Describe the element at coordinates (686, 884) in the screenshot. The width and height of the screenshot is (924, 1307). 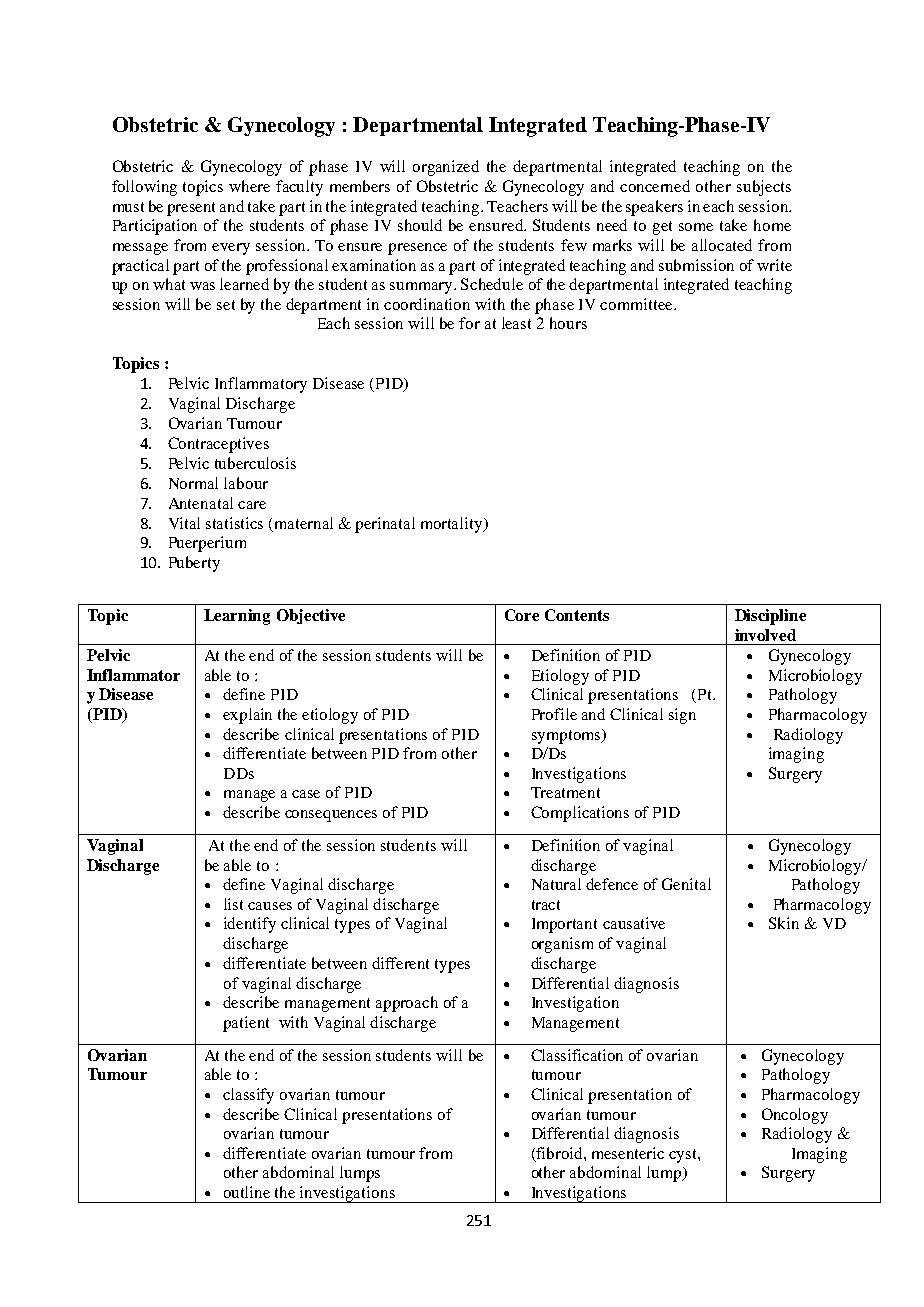
I see `Genital` at that location.
